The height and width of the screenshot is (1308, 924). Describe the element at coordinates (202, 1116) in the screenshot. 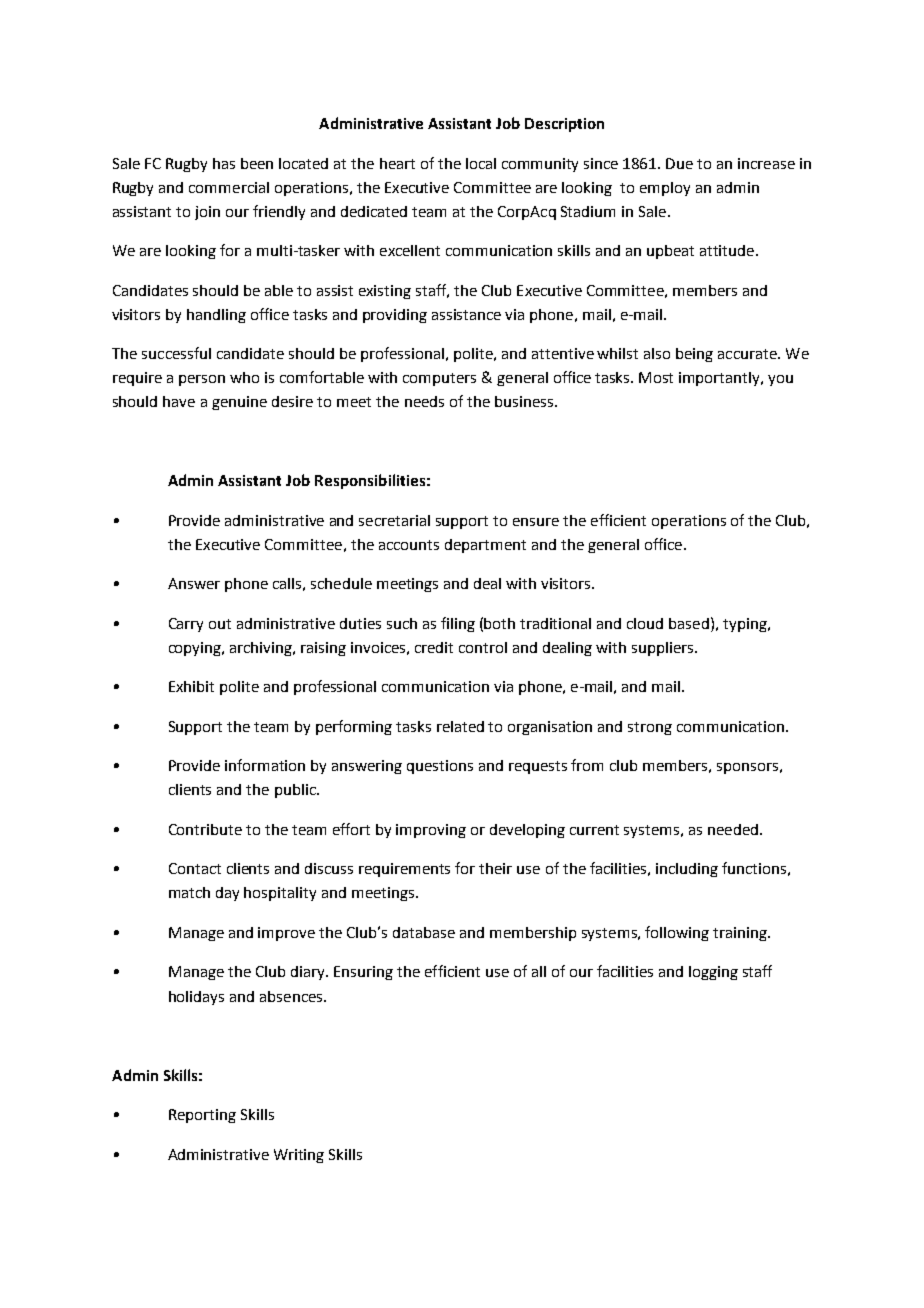

I see `Reporting` at that location.
